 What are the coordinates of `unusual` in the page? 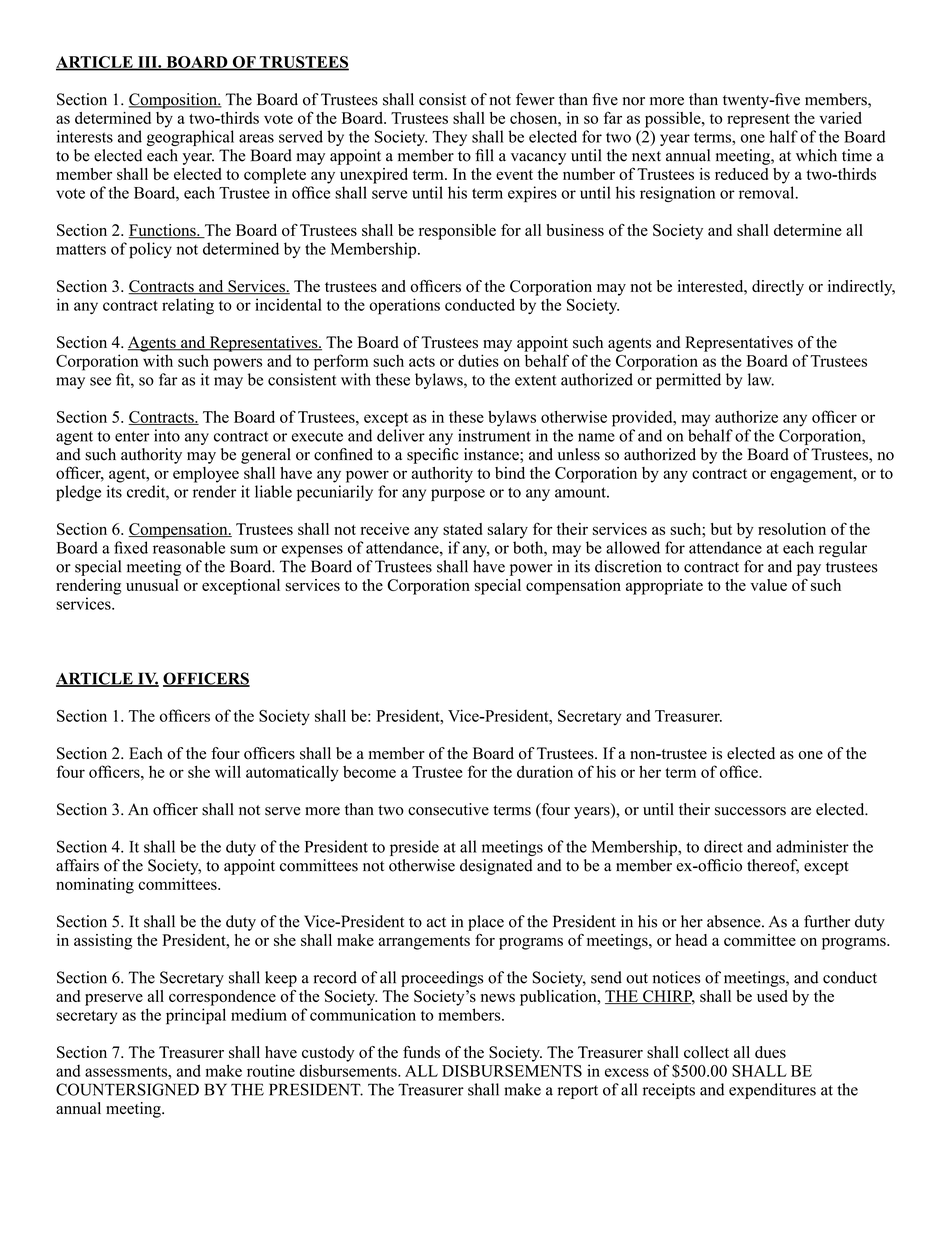 It's located at (152, 585).
